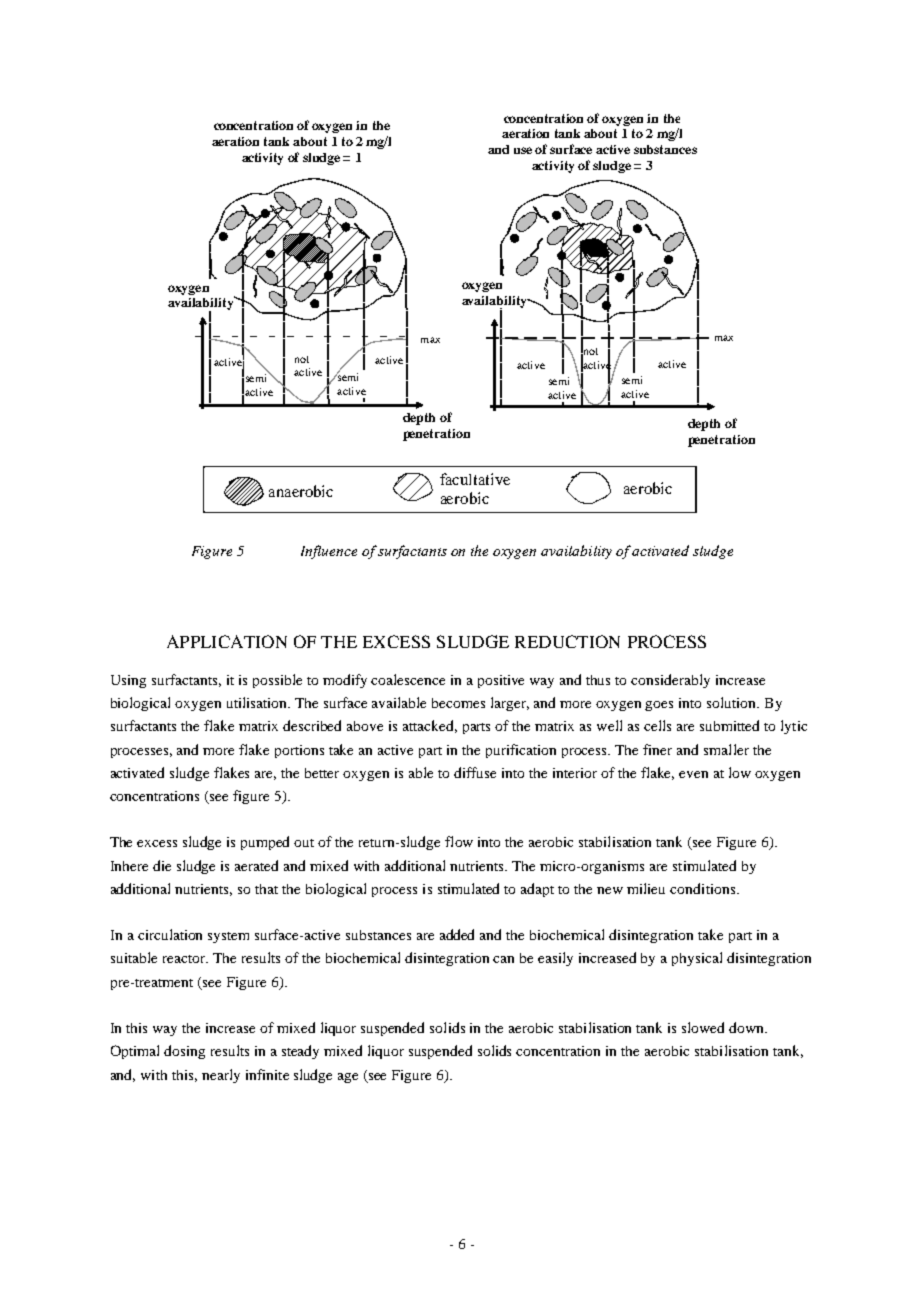 This document has width=924, height=1308. Describe the element at coordinates (299, 751) in the document. I see `portions` at that location.
